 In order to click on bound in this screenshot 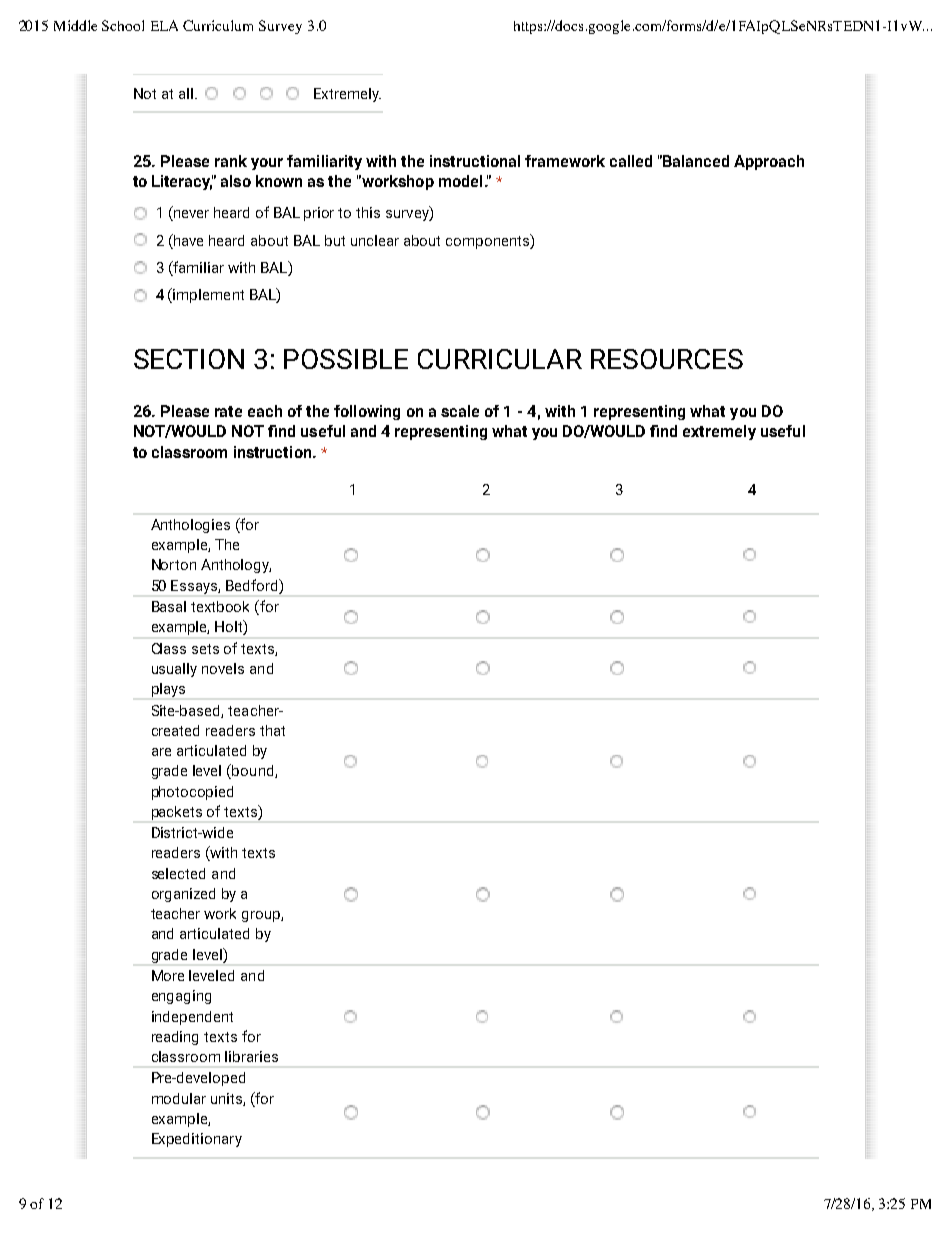, I will do `click(254, 771)`.
